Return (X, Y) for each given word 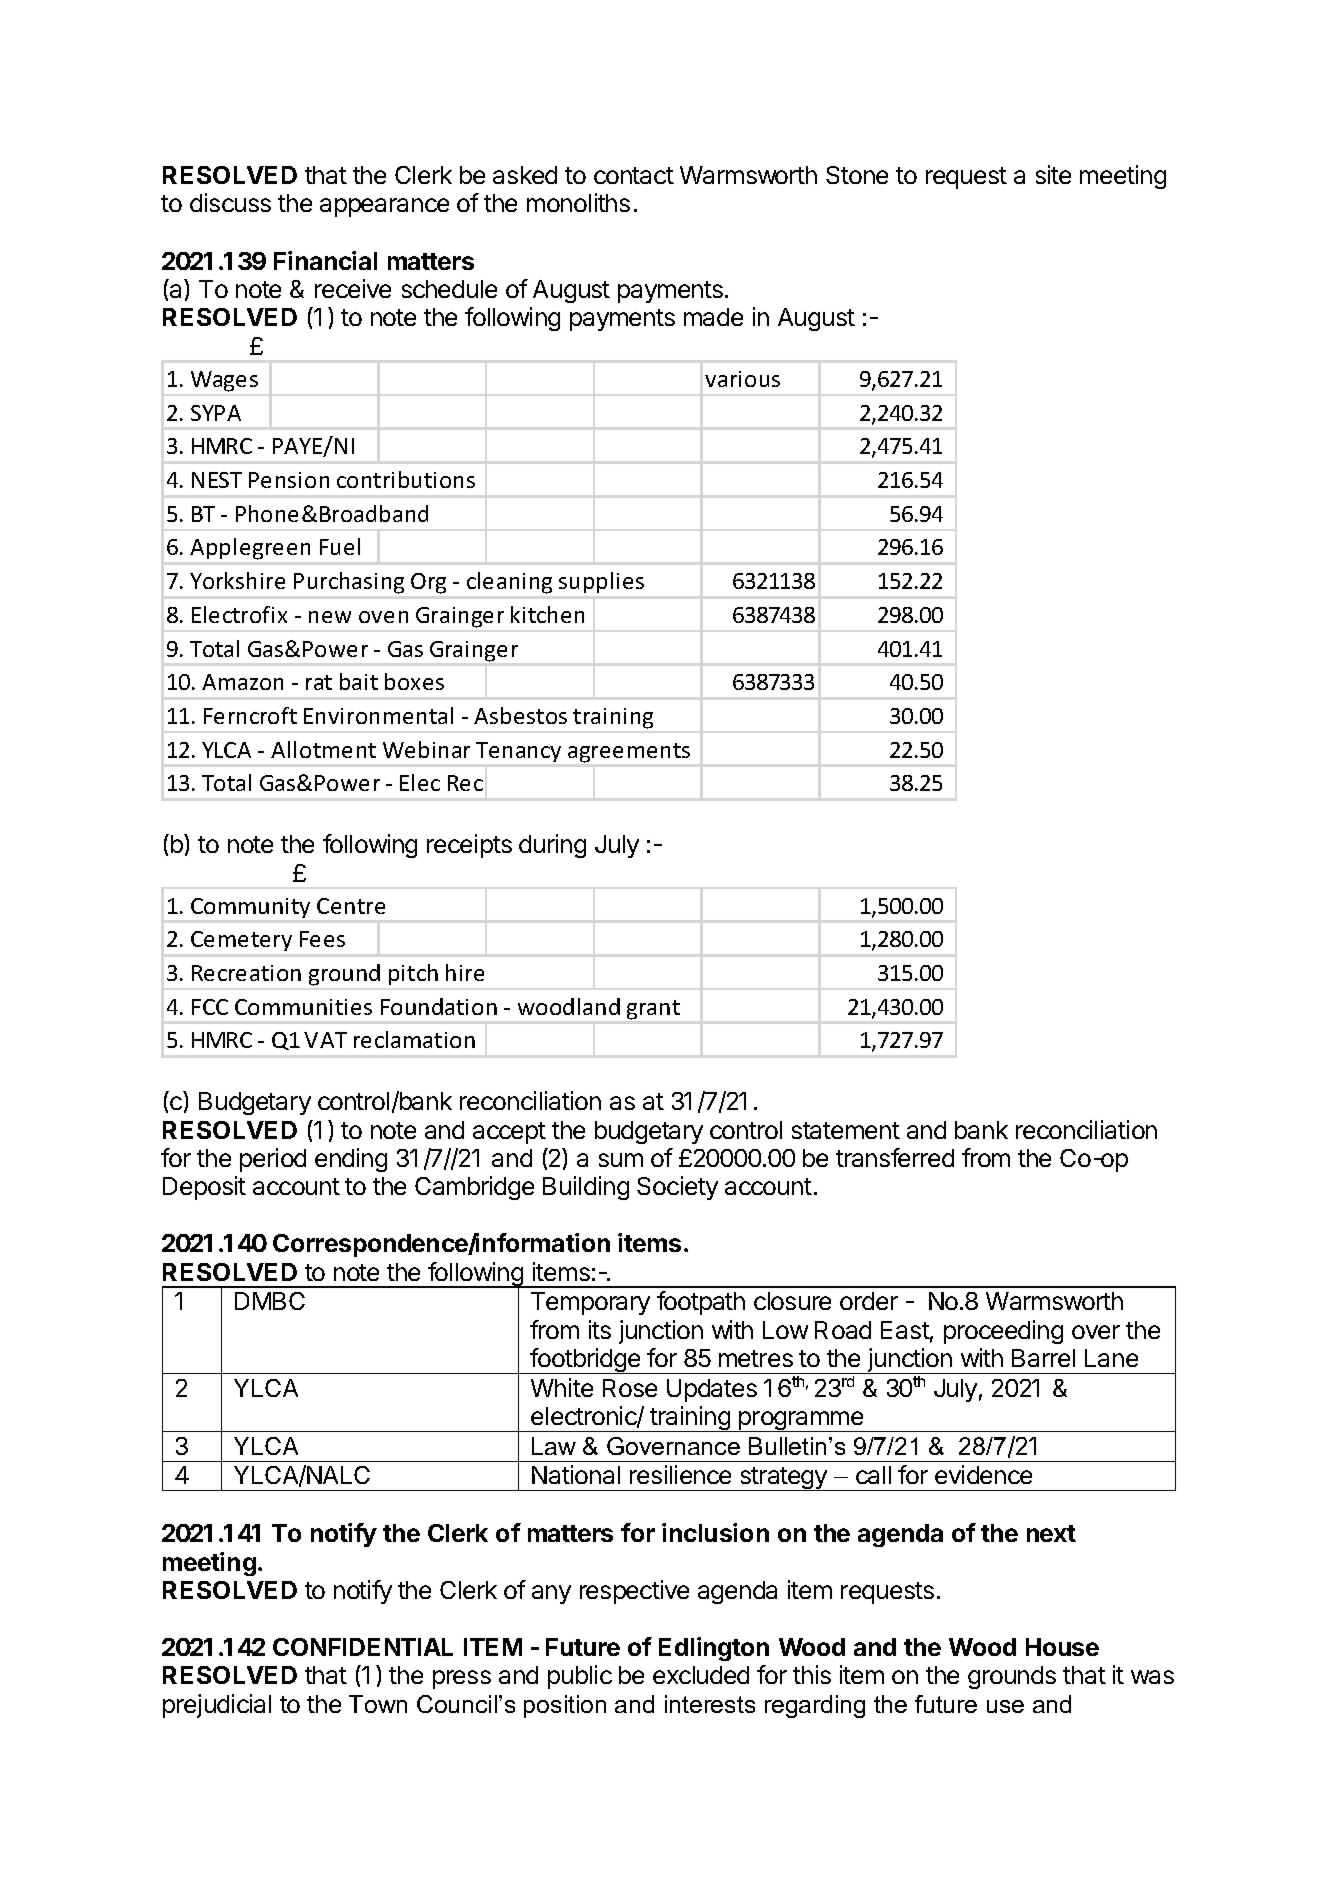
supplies (601, 582)
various (742, 379)
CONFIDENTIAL (363, 1647)
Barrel (1043, 1358)
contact (634, 175)
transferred (895, 1157)
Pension (289, 480)
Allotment (323, 749)
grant (653, 1010)
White (562, 1387)
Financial (325, 260)
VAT (325, 1040)
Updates (712, 1390)
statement (846, 1130)
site (1053, 174)
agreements (629, 753)
